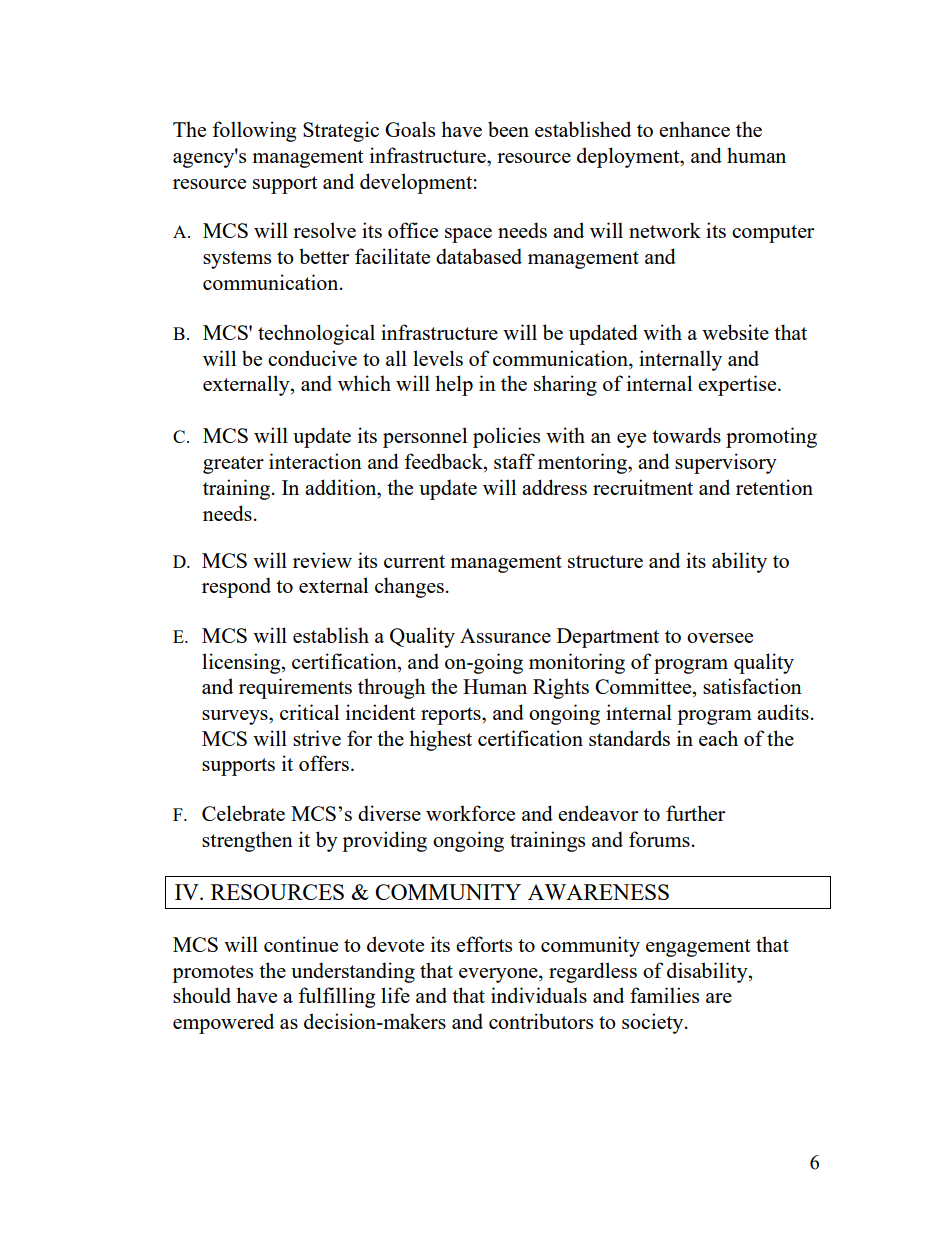  Describe the element at coordinates (694, 129) in the screenshot. I see `enhance` at that location.
